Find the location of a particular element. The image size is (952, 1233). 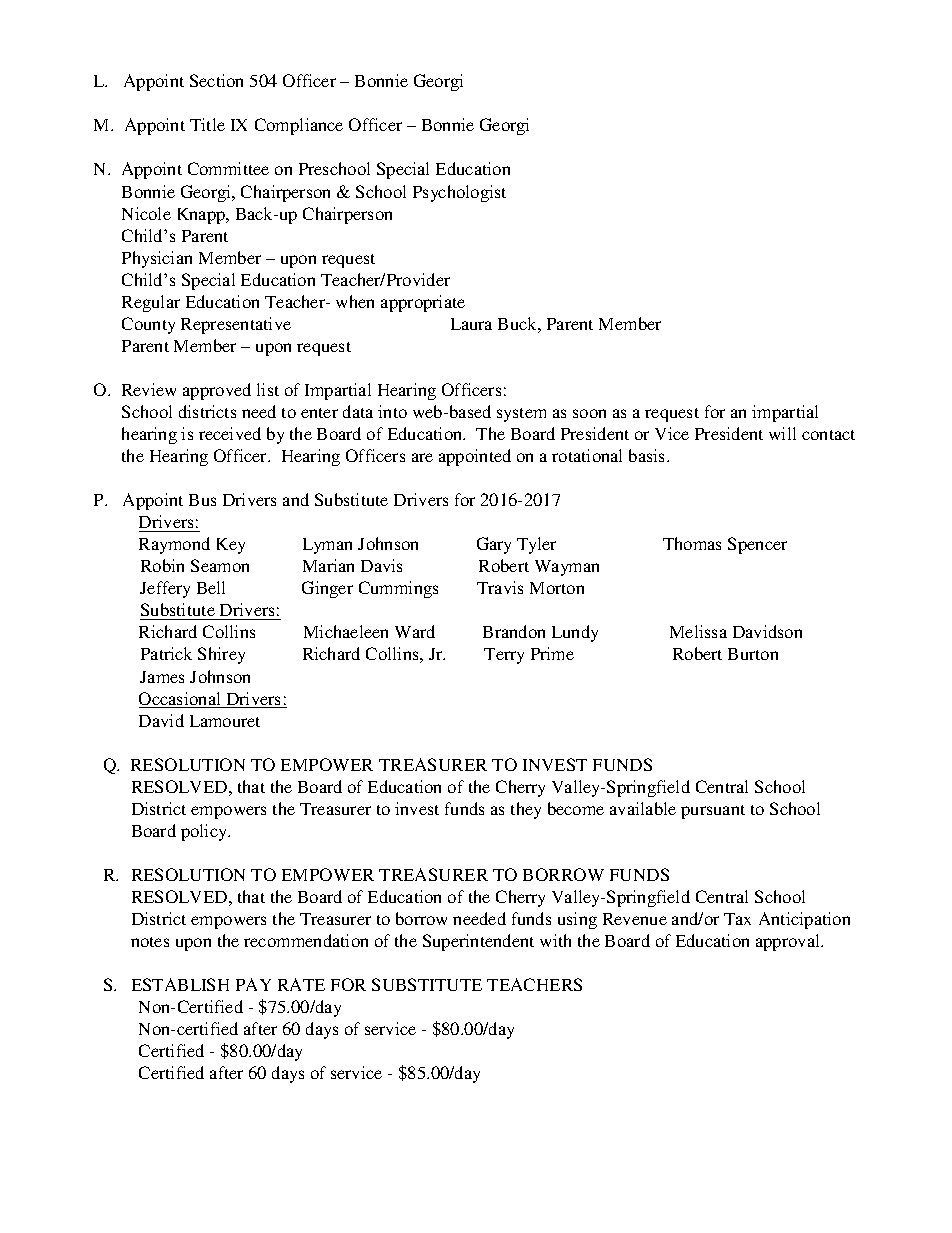

Occasional is located at coordinates (181, 700).
